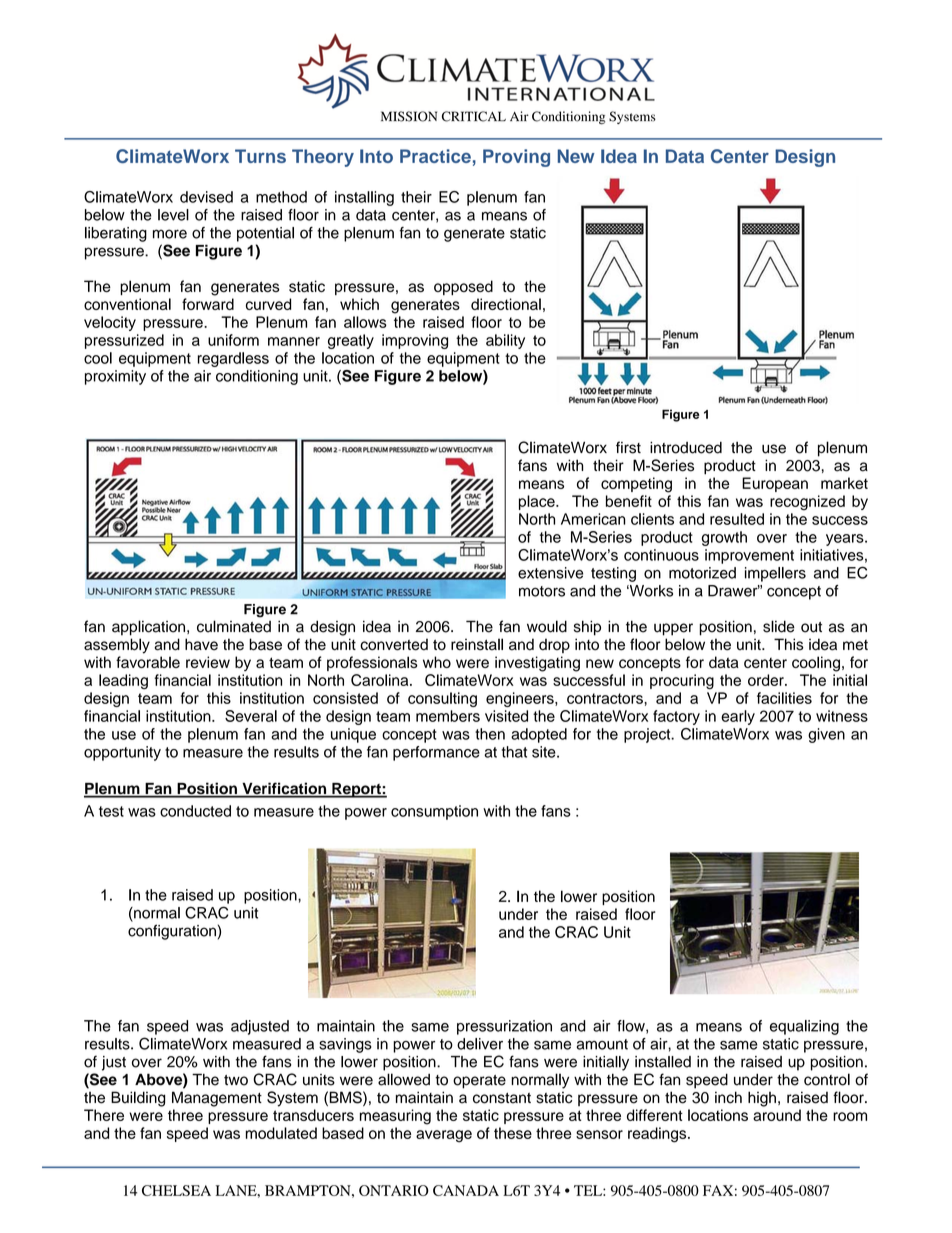 The width and height of the screenshot is (952, 1233). What do you see at coordinates (505, 341) in the screenshot?
I see `ability` at bounding box center [505, 341].
